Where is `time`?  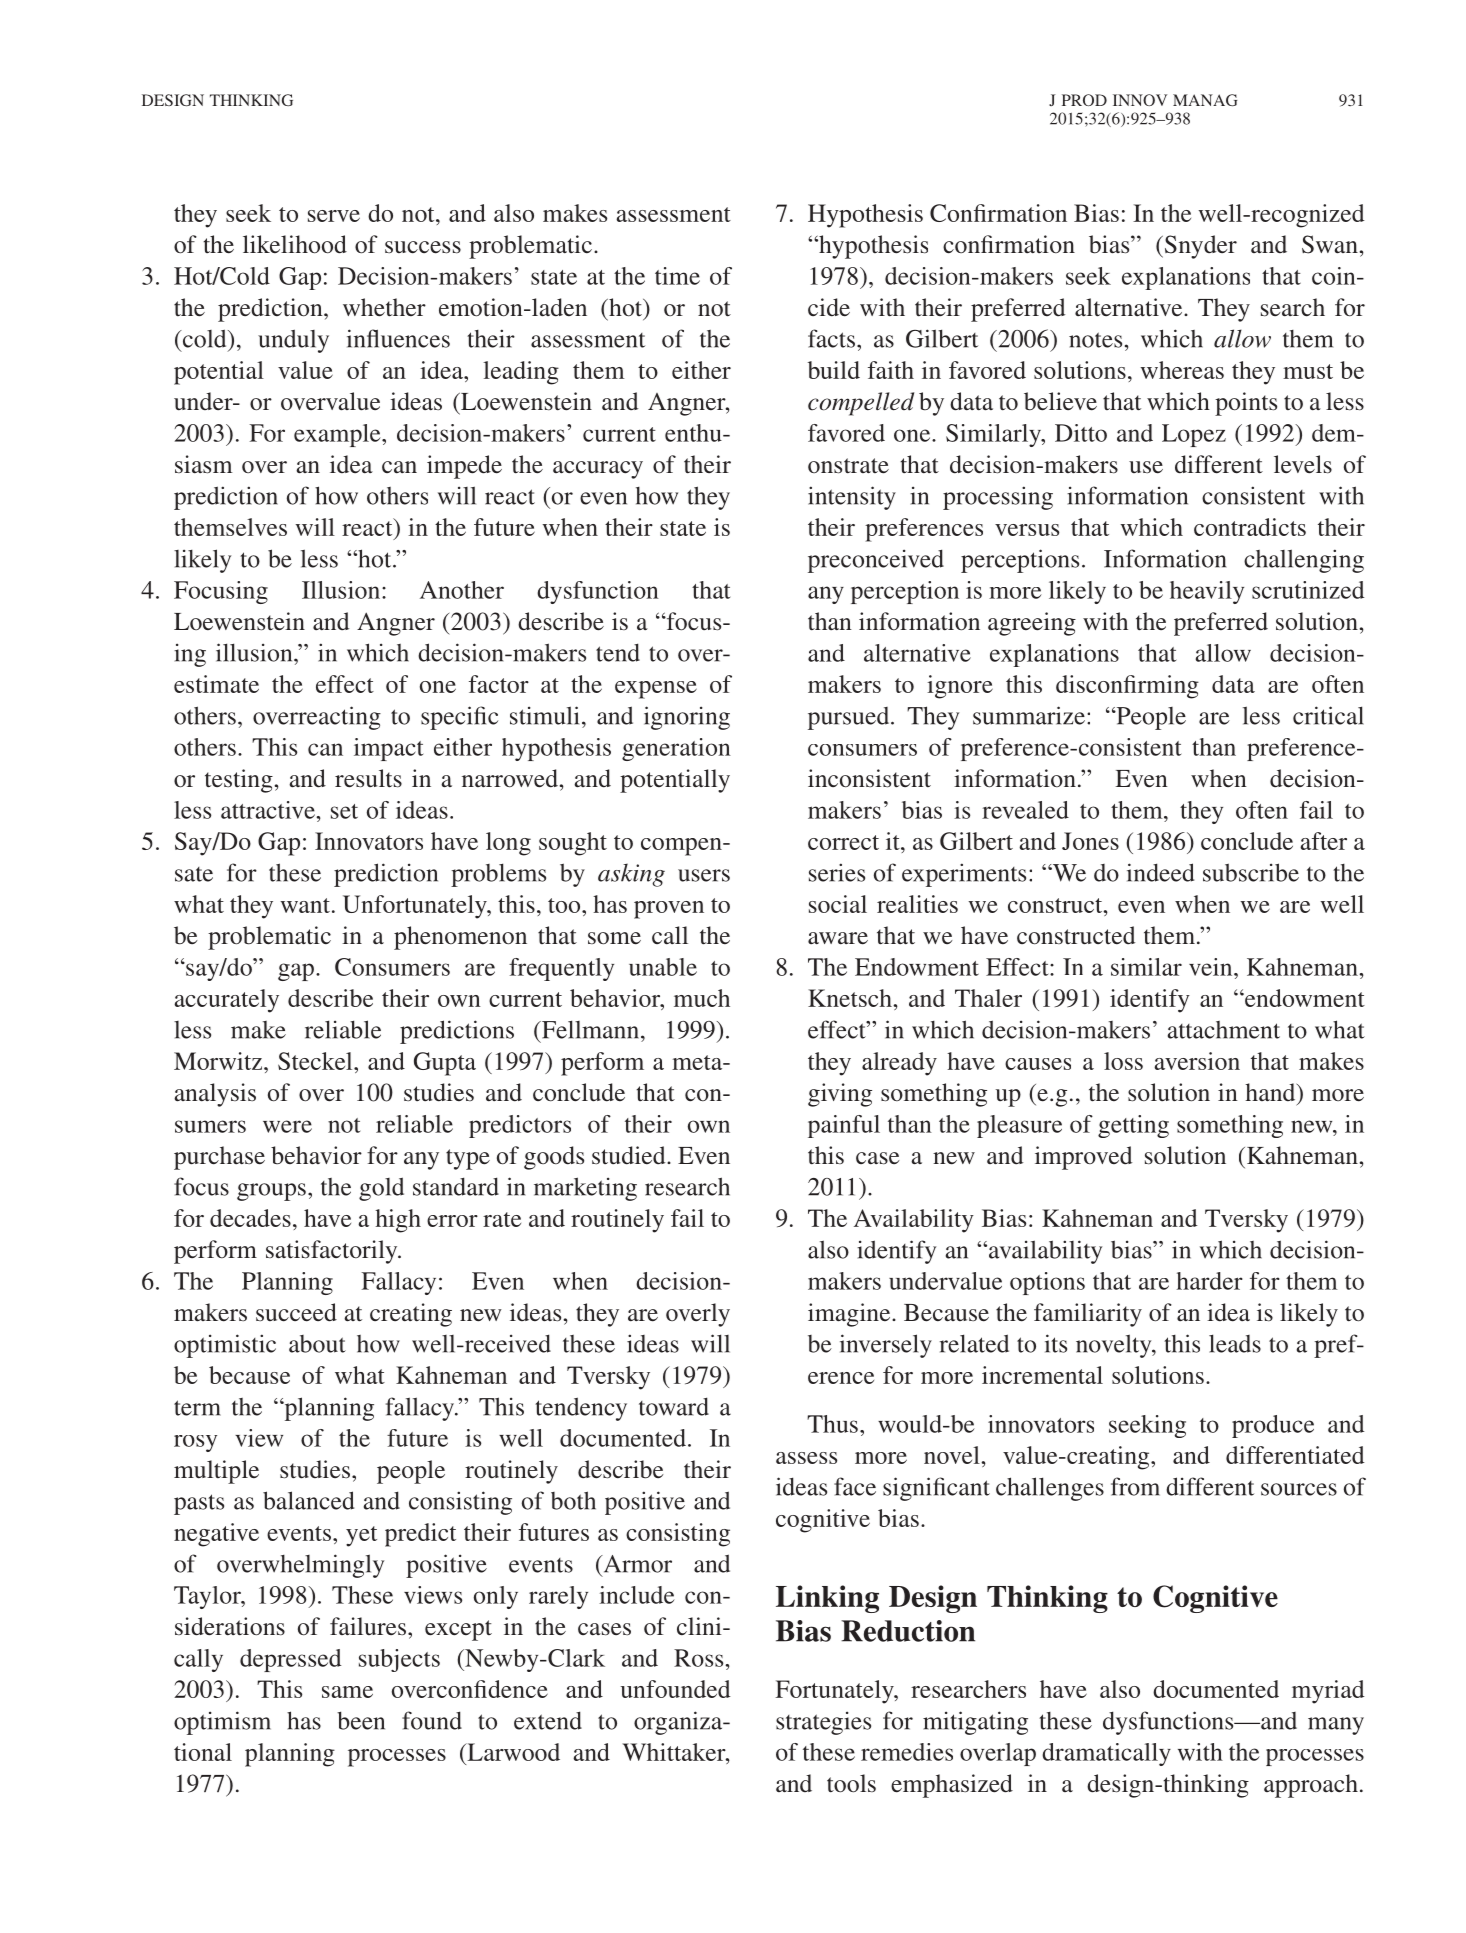
time is located at coordinates (677, 276).
